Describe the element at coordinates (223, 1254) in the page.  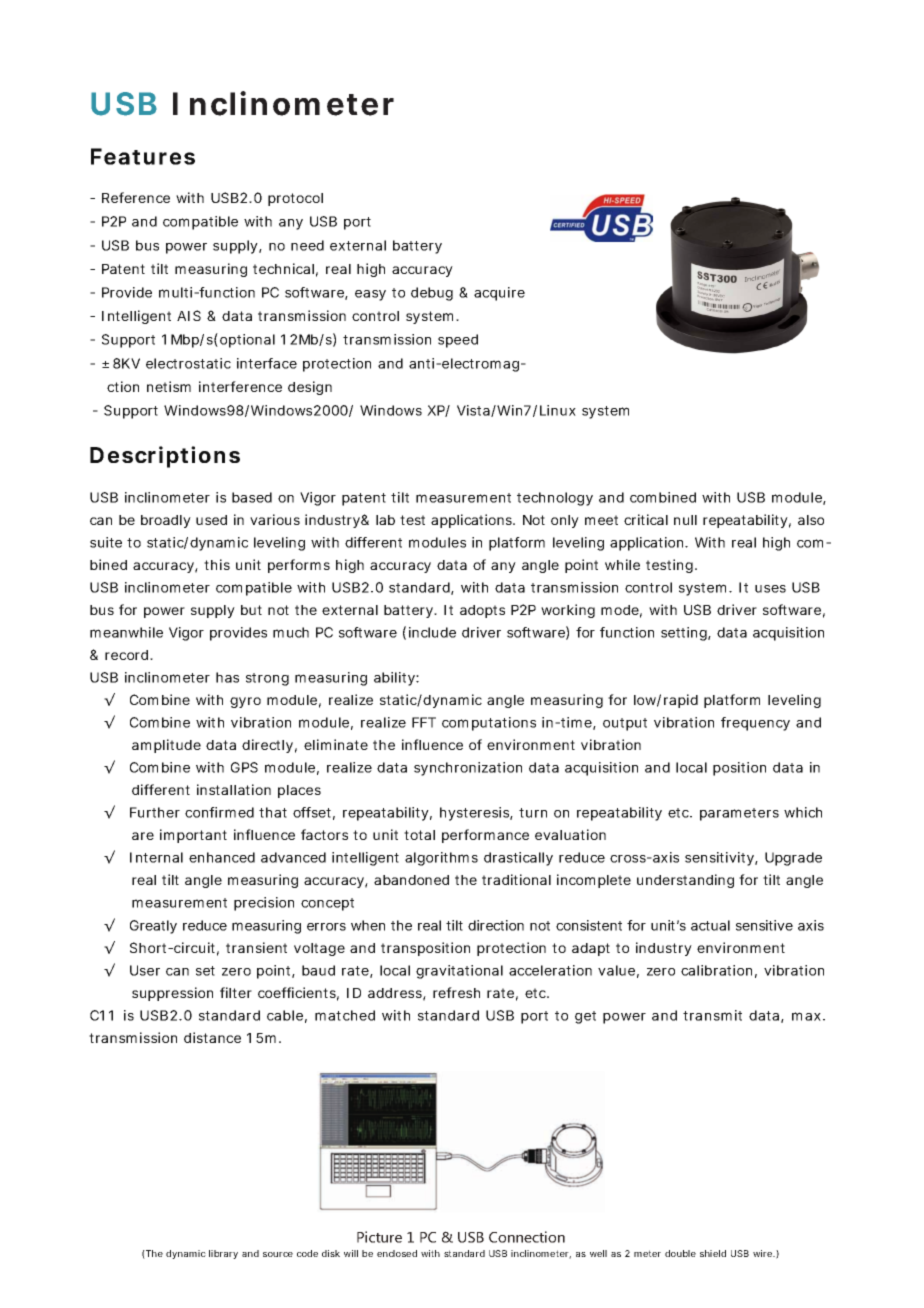
I see `library` at that location.
